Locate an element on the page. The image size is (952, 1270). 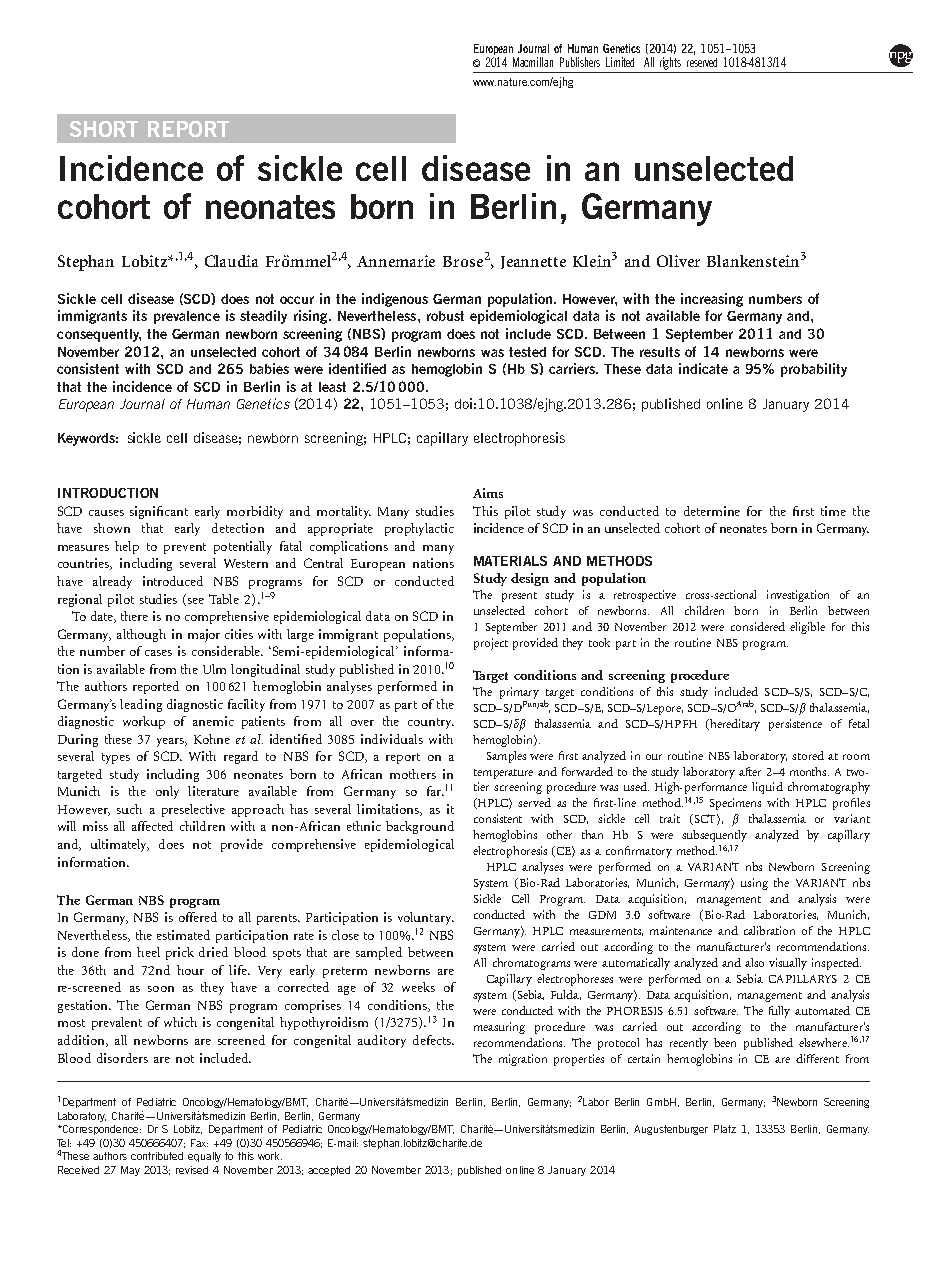
robust is located at coordinates (445, 316).
